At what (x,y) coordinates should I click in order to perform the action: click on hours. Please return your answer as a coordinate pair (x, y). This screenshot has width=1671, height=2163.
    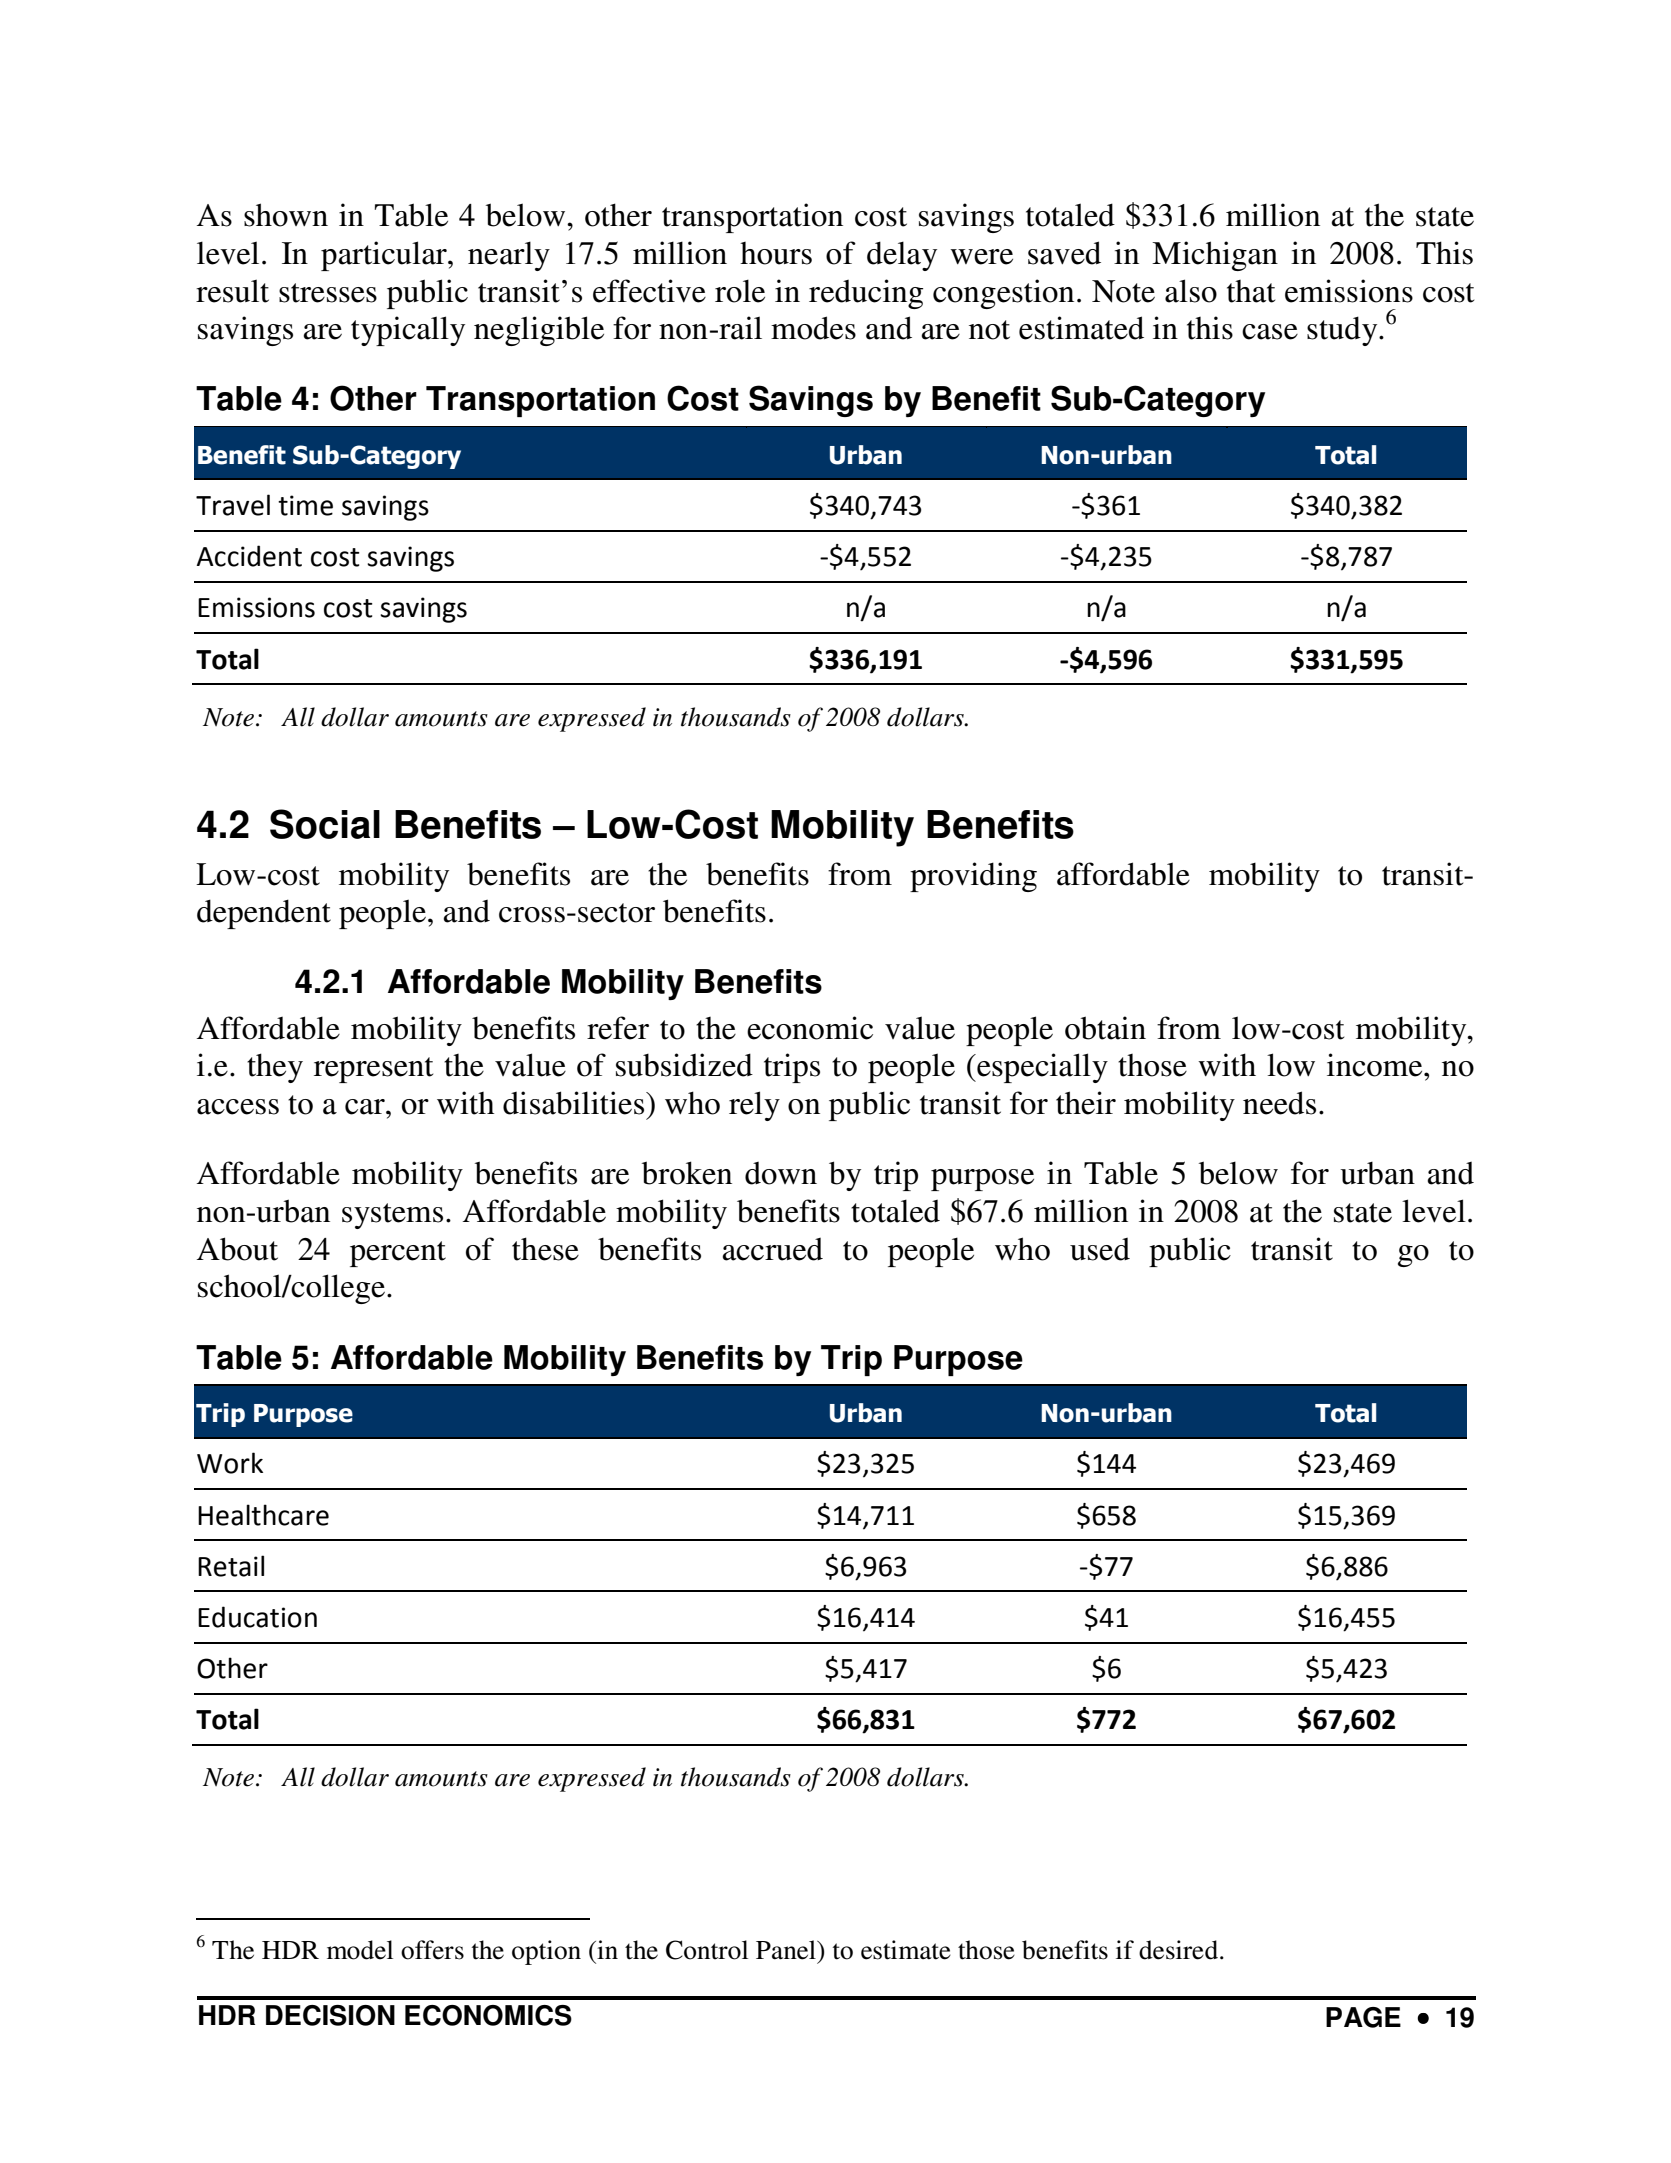
    Looking at the image, I should click on (776, 253).
